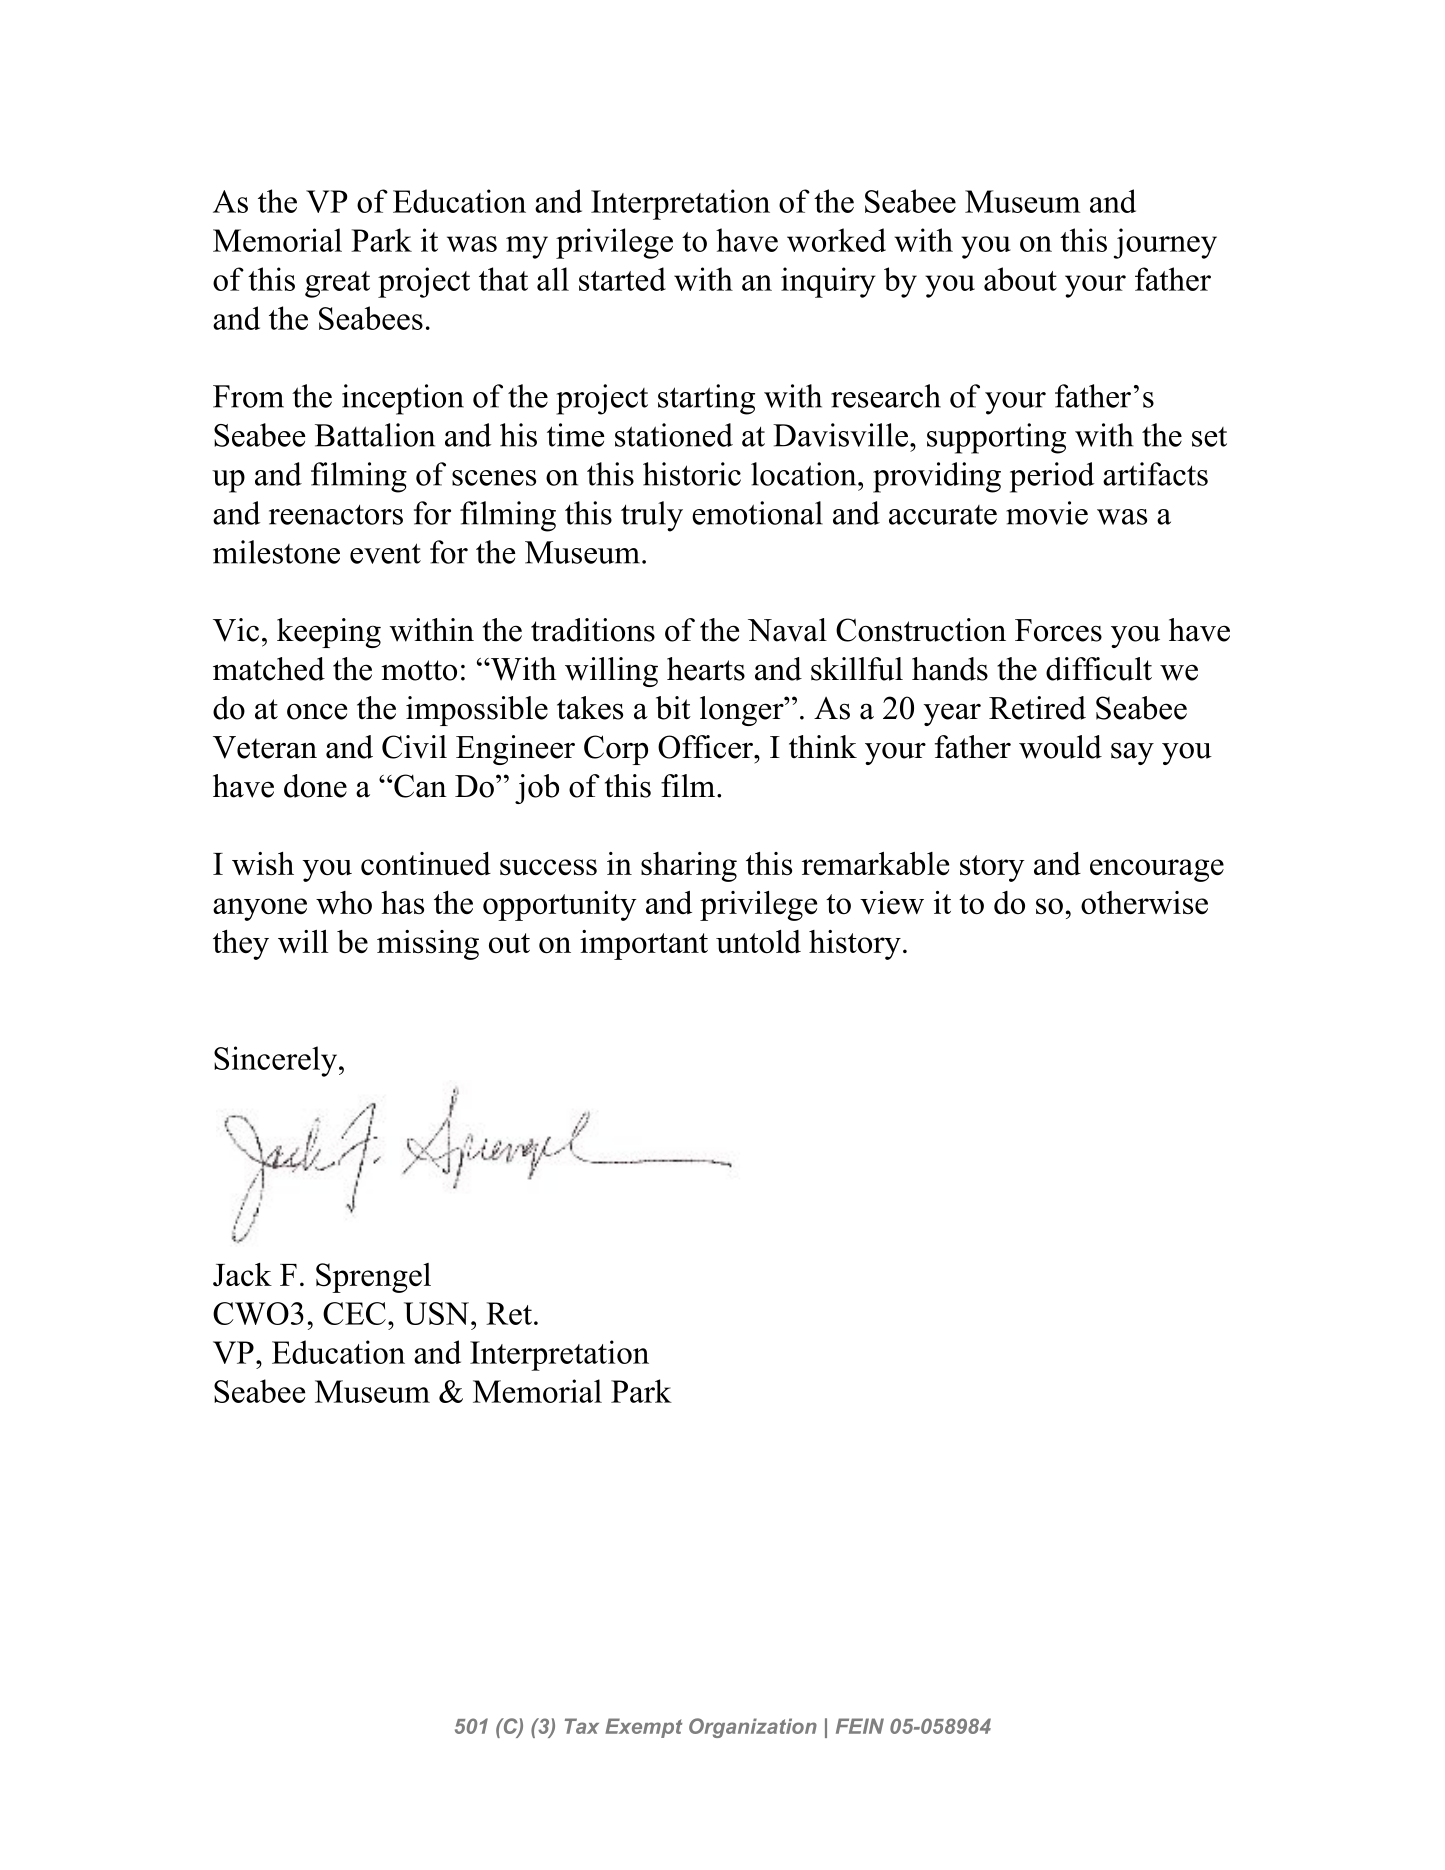  What do you see at coordinates (337, 284) in the page?
I see `great` at bounding box center [337, 284].
